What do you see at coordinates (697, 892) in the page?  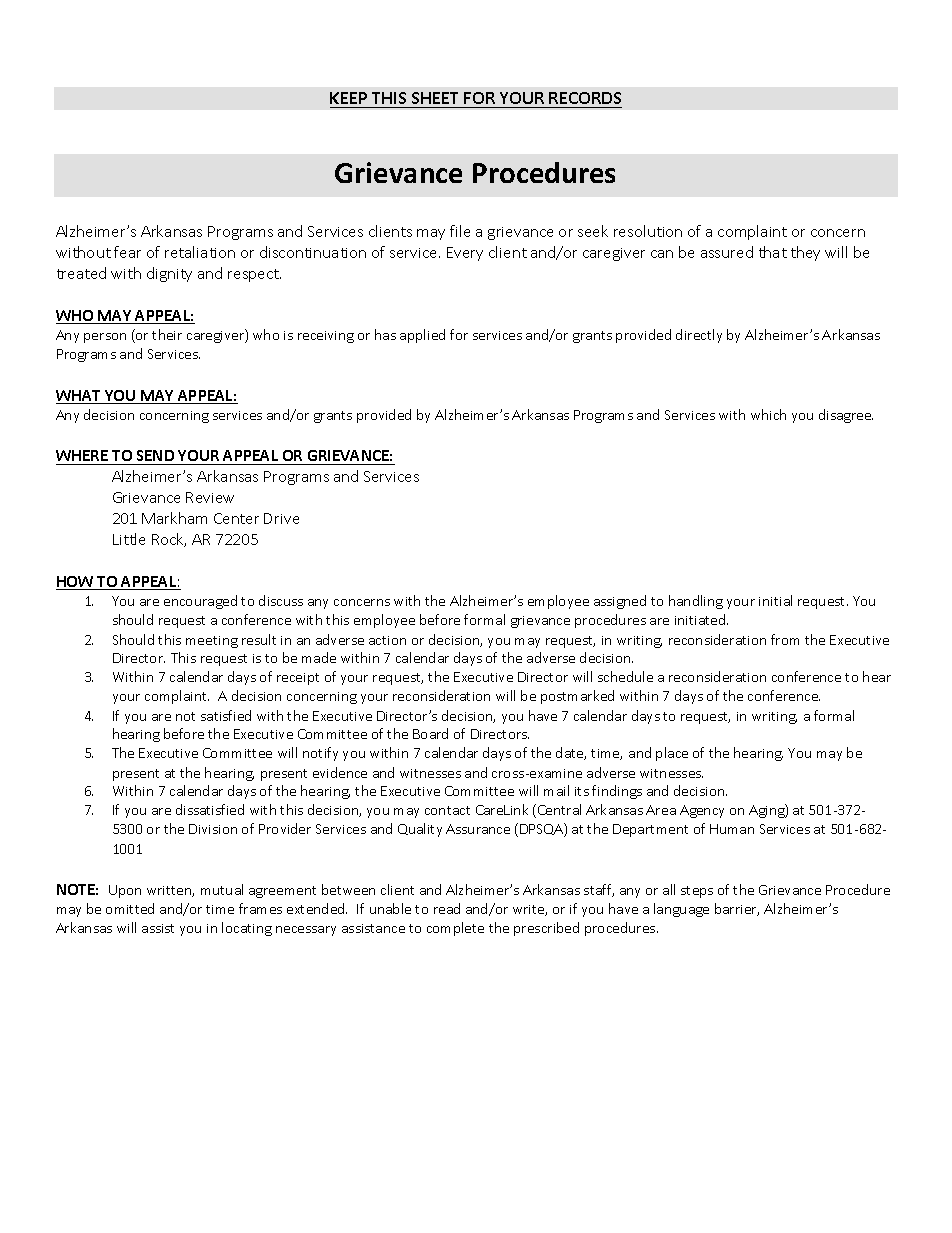 I see `steps` at bounding box center [697, 892].
